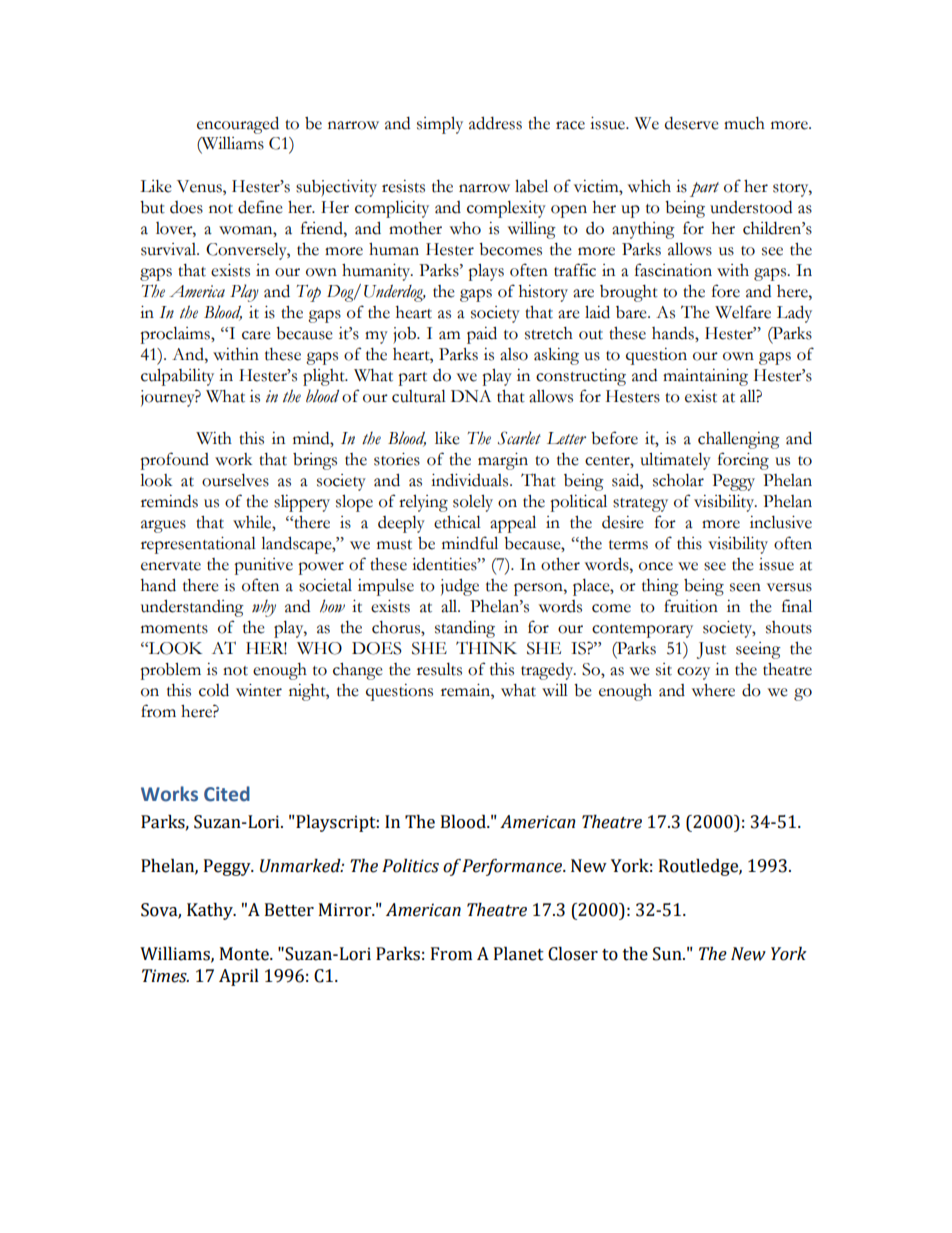  What do you see at coordinates (745, 587) in the document?
I see `seen` at bounding box center [745, 587].
